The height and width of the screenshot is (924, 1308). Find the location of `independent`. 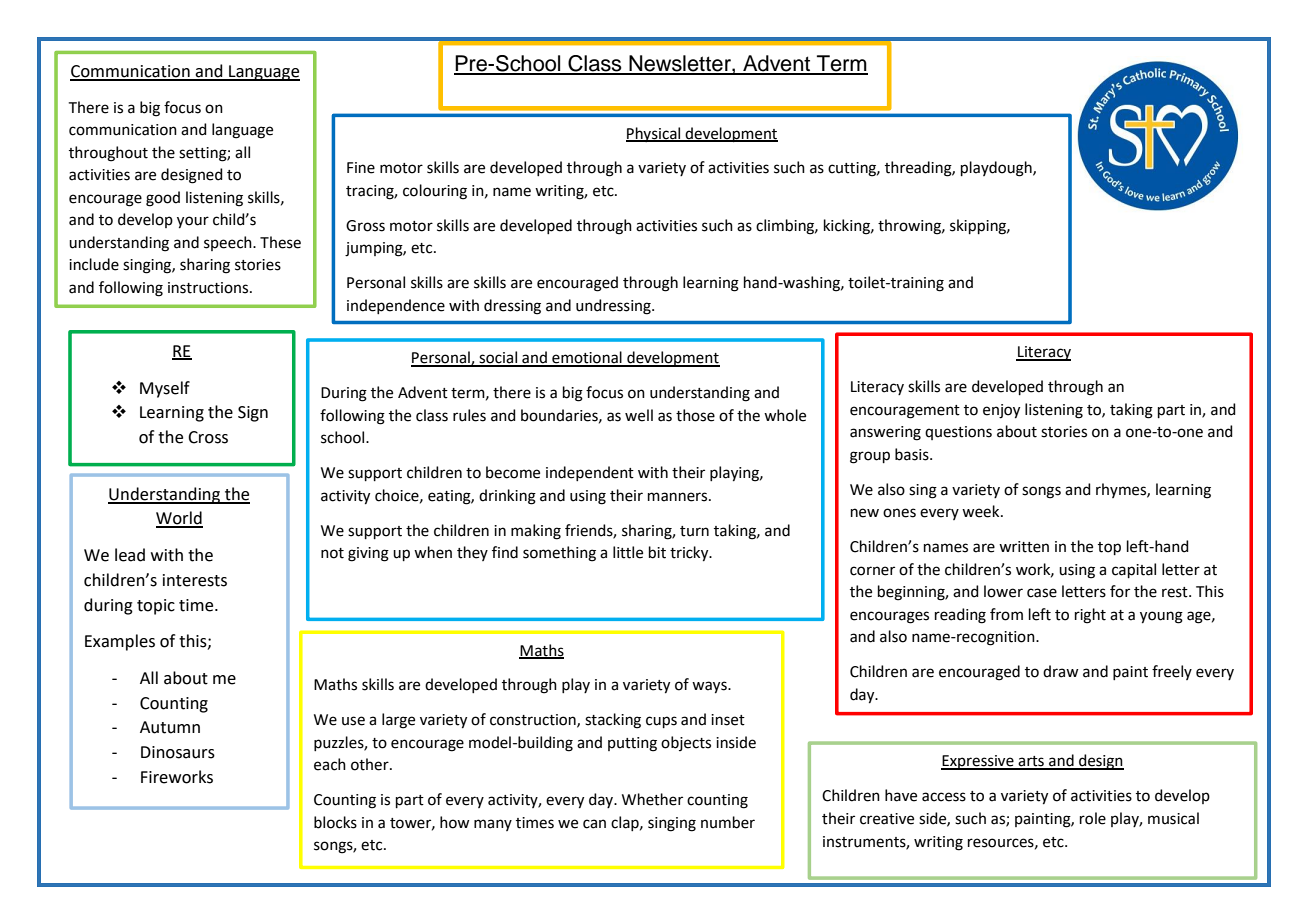

independent is located at coordinates (590, 473).
